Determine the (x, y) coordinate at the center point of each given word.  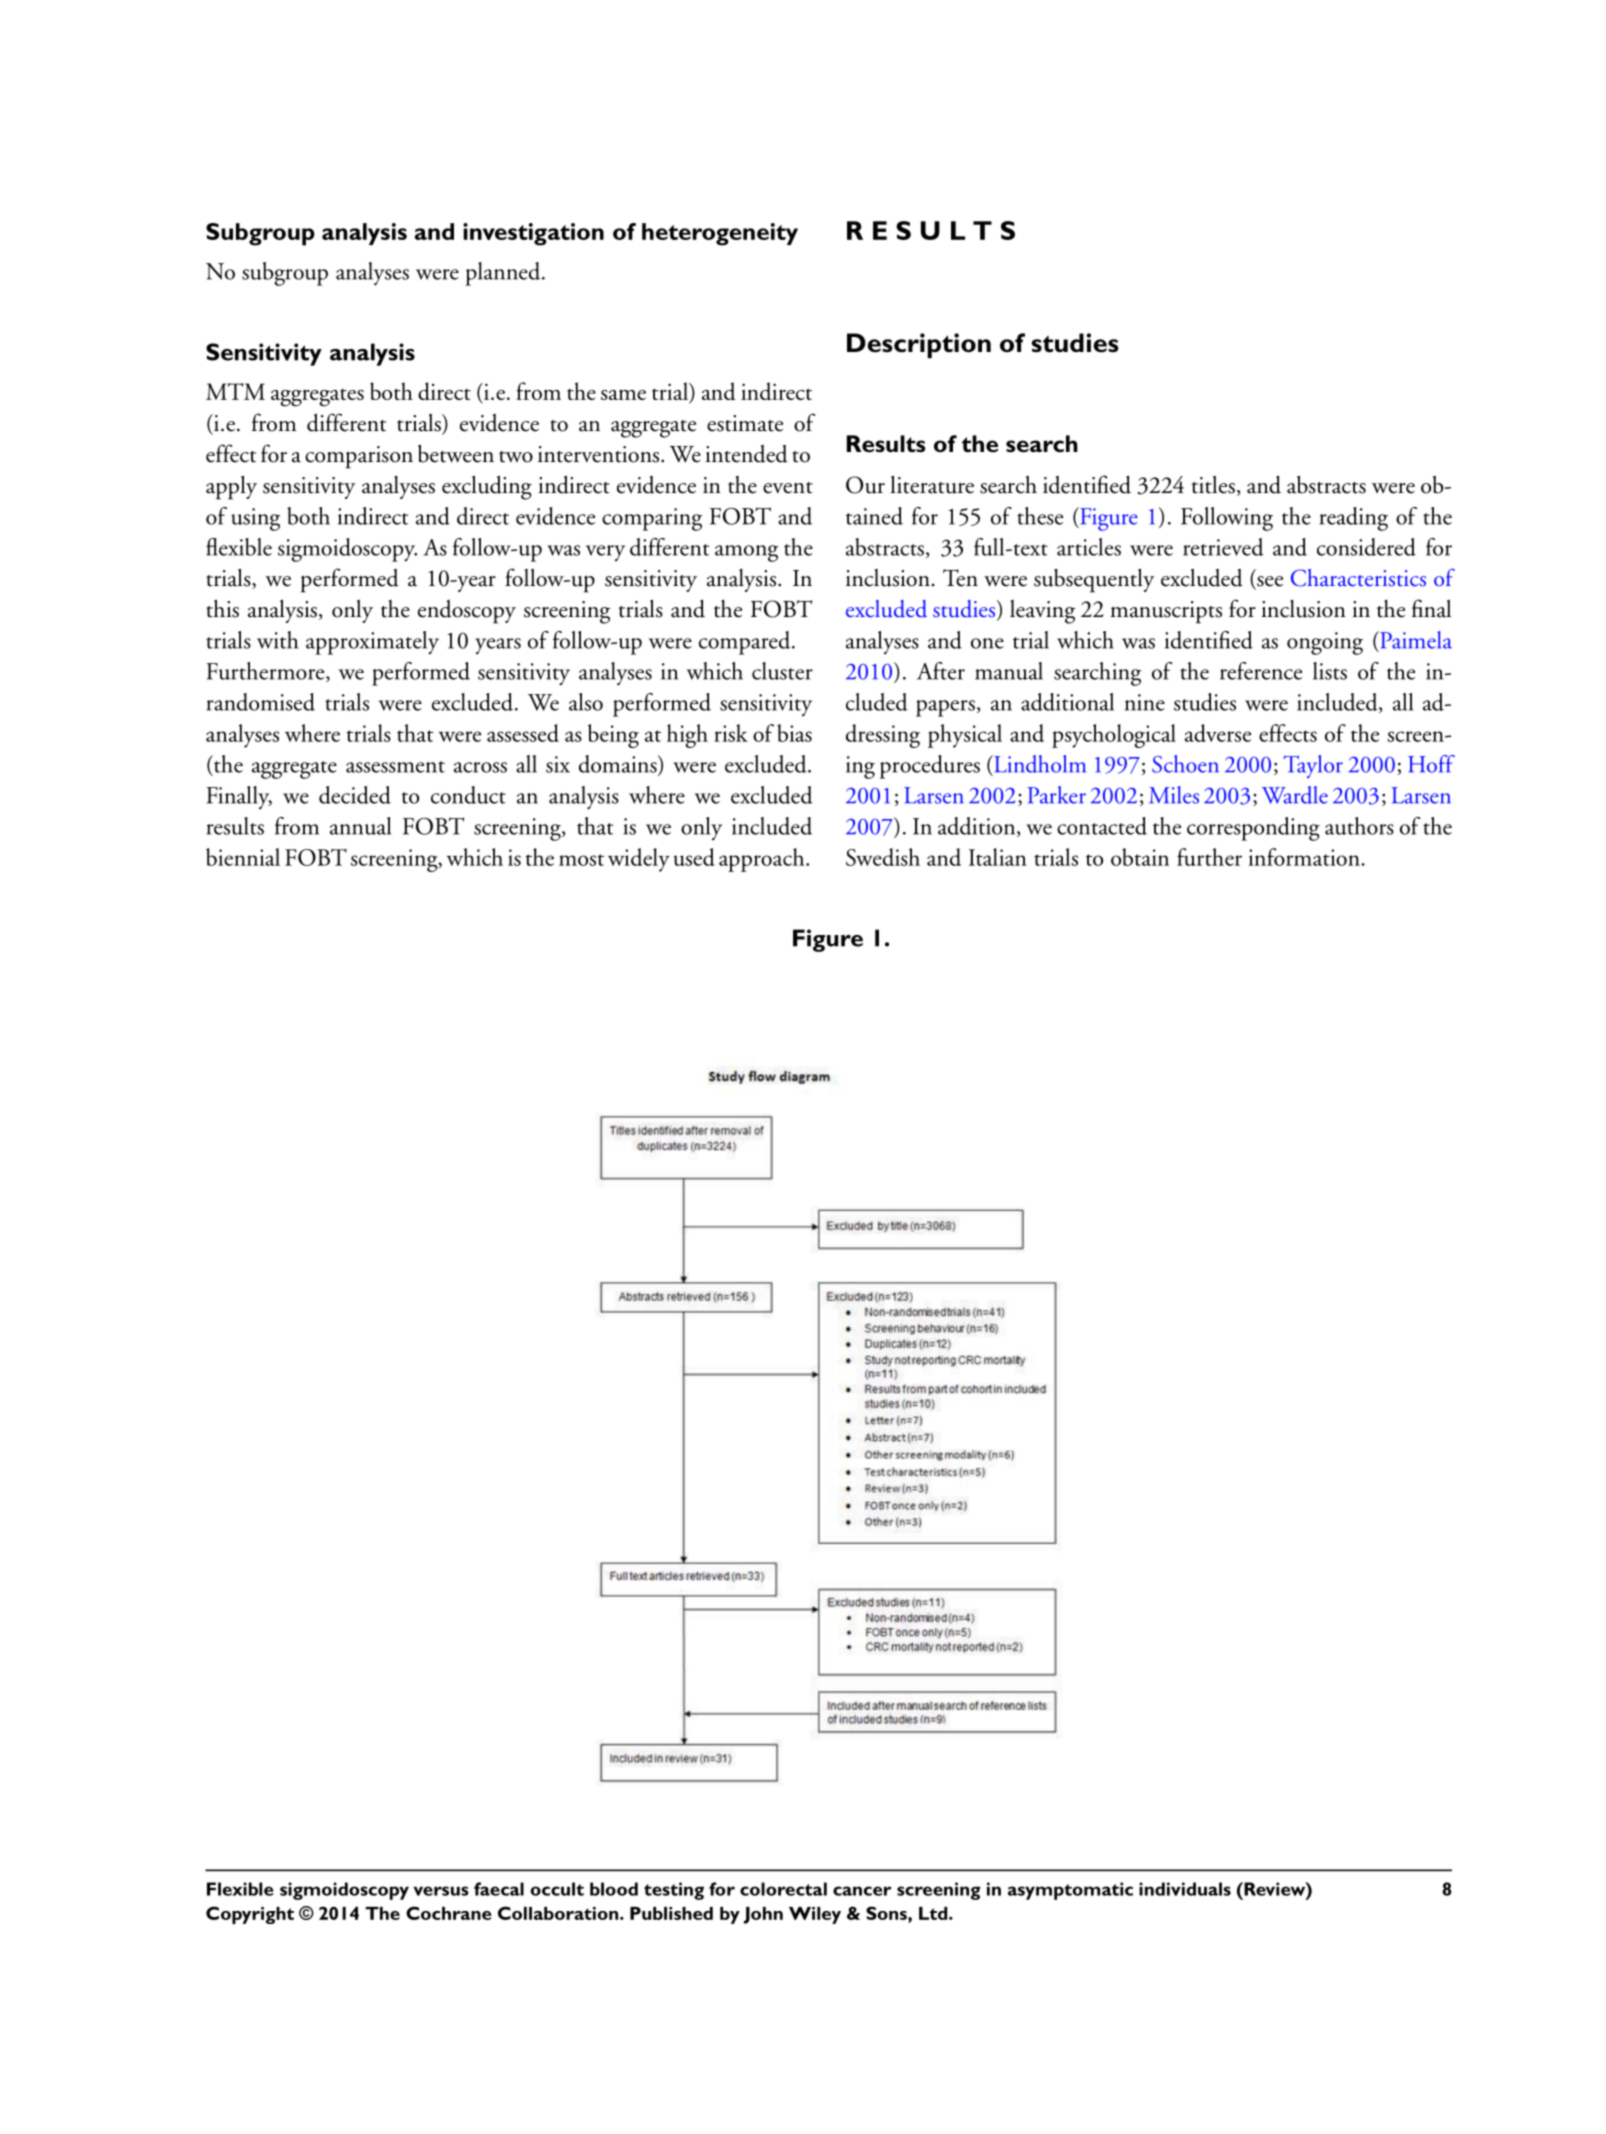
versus (441, 1891)
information (1305, 857)
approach (763, 860)
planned (504, 274)
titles (1213, 484)
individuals (1185, 1889)
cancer (862, 1891)
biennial (243, 857)
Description (919, 346)
